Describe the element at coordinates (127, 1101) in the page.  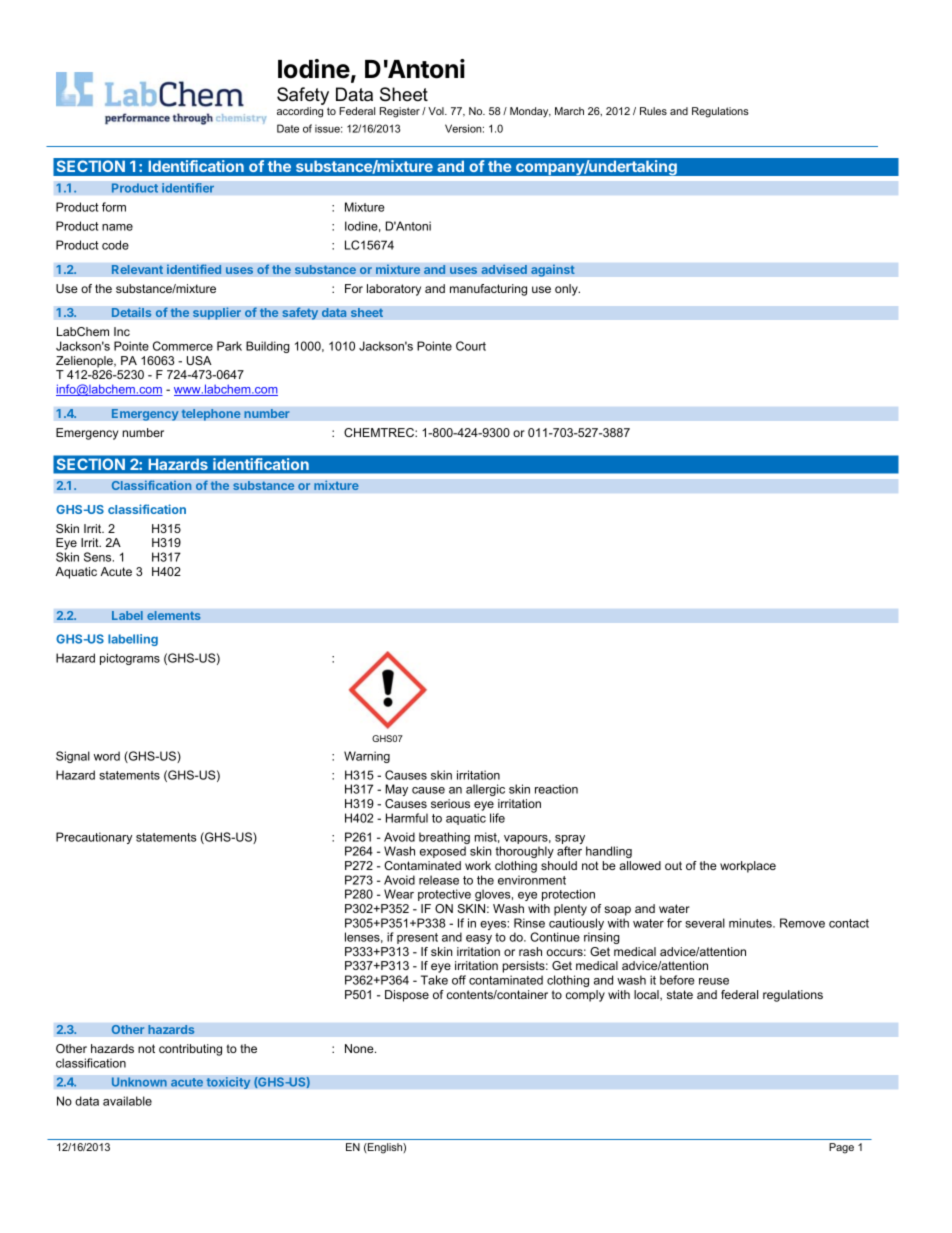
I see `available` at that location.
